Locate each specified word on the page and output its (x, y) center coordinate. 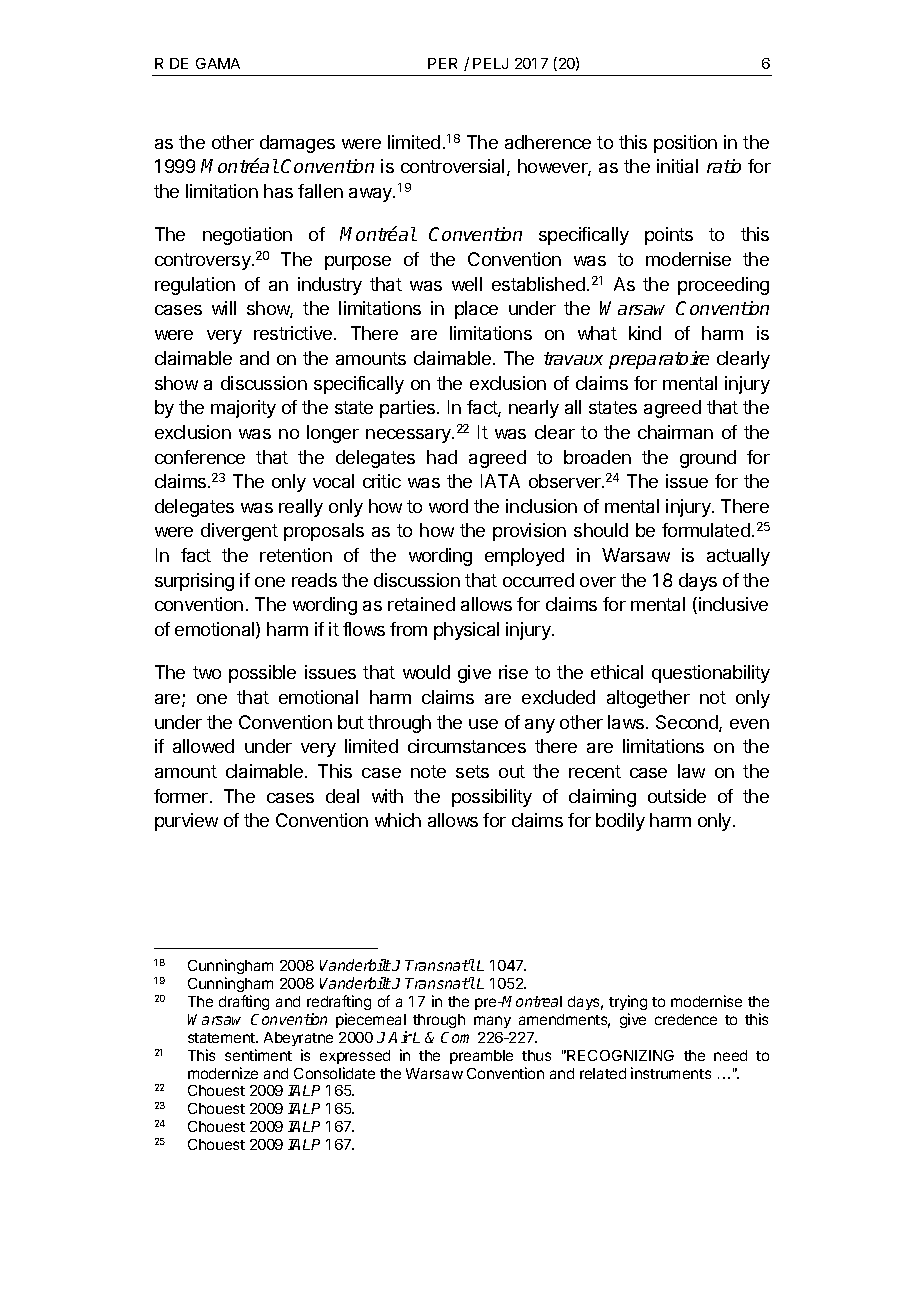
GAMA (218, 63)
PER (442, 63)
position (685, 144)
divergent (239, 532)
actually (738, 557)
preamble (481, 1057)
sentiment (258, 1055)
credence (686, 1019)
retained (421, 604)
